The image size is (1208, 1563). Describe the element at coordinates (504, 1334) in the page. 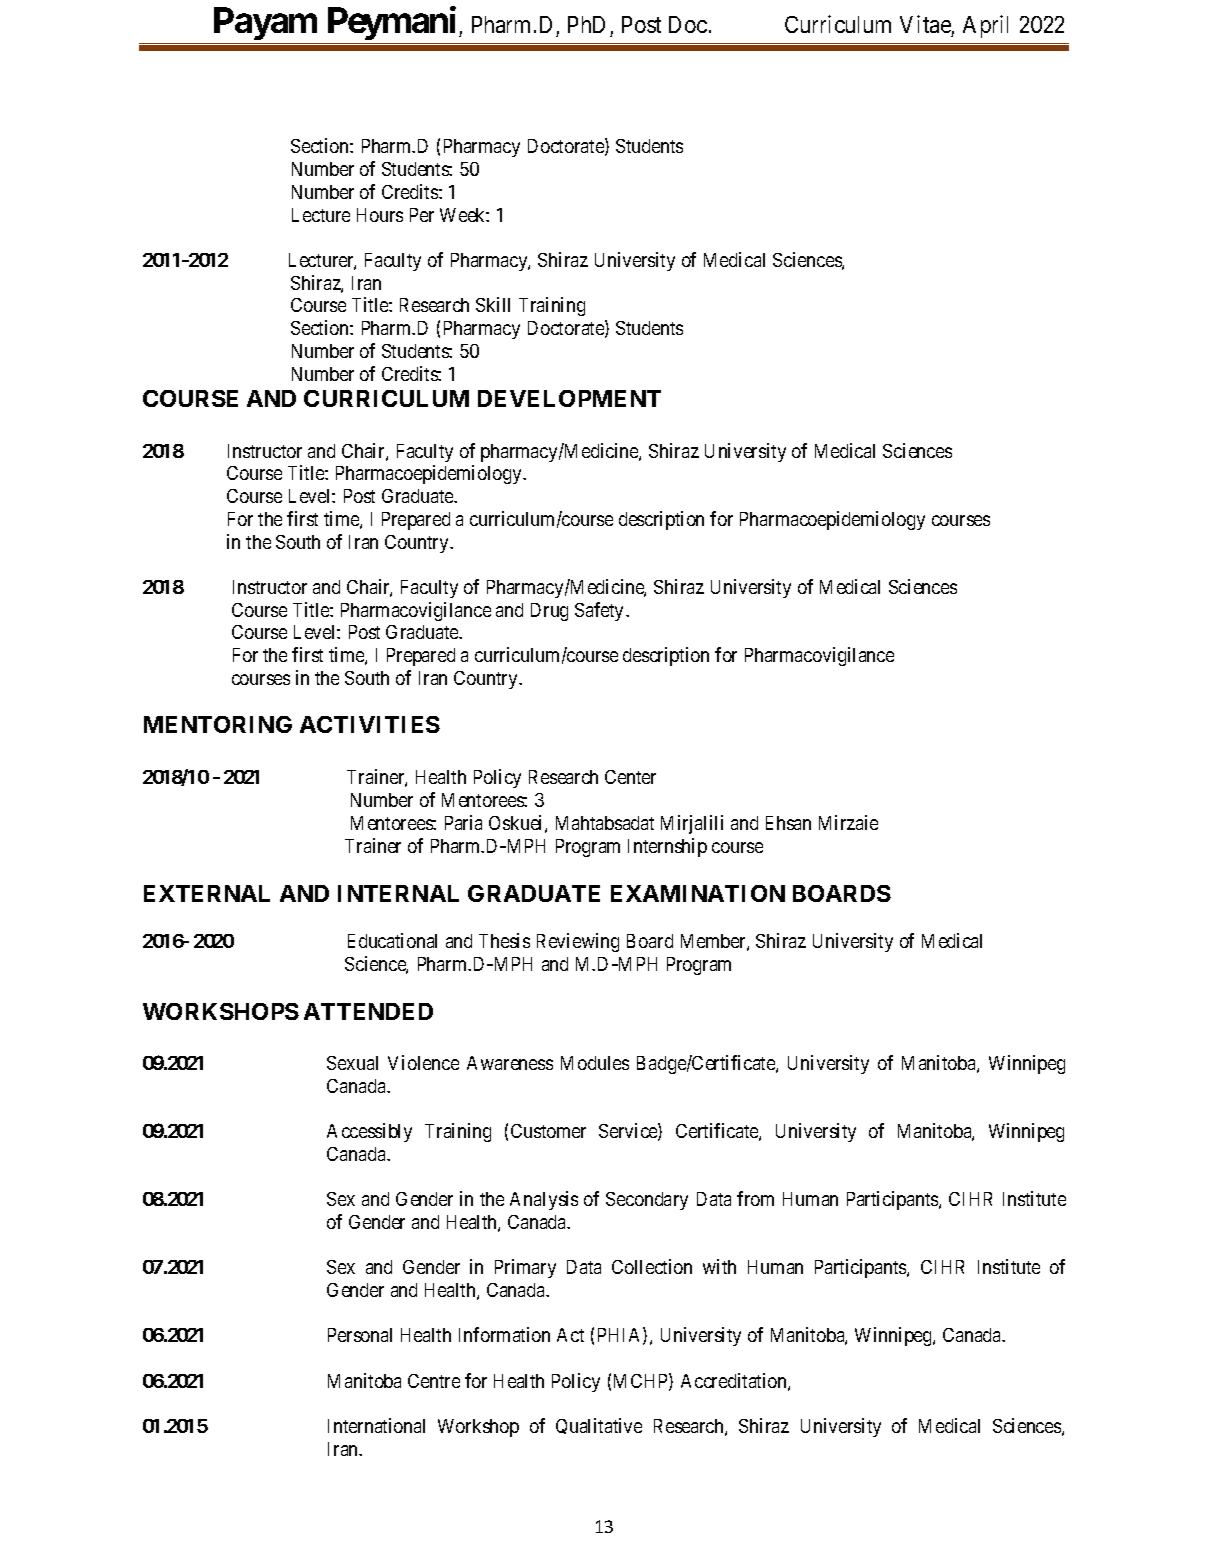

I see `Information` at that location.
